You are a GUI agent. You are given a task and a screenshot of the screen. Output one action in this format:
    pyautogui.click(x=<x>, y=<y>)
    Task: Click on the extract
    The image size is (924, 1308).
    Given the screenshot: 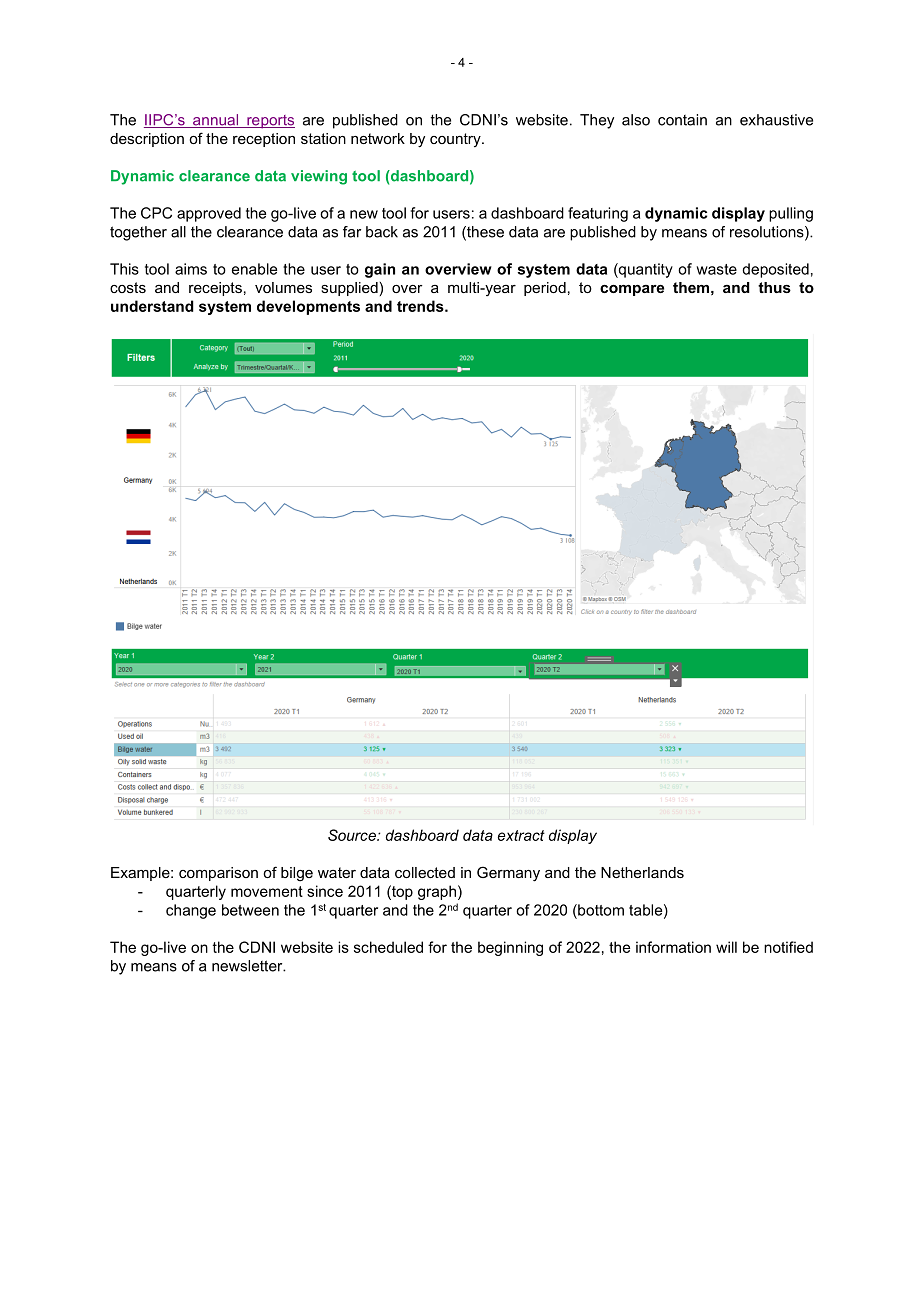 What is the action you would take?
    pyautogui.click(x=521, y=835)
